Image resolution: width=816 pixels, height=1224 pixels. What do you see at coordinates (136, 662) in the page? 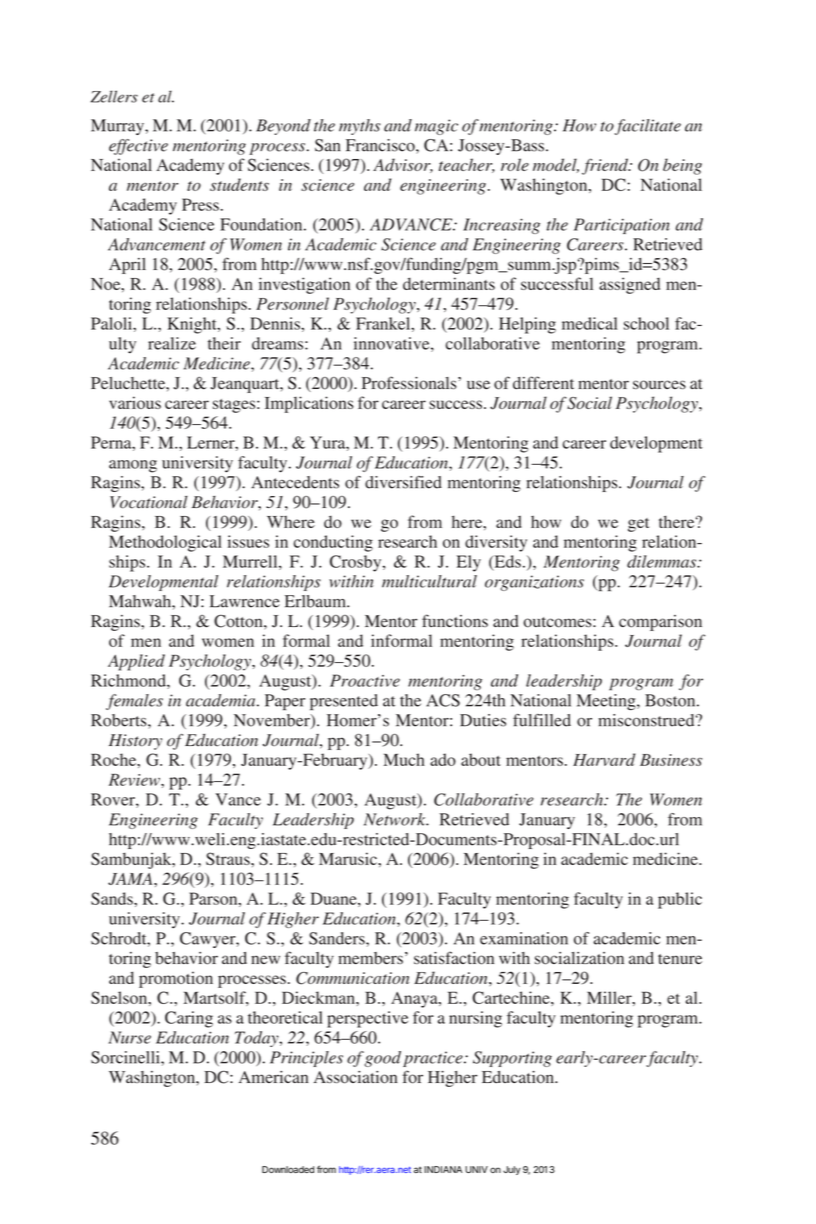
I see `Applied` at bounding box center [136, 662].
